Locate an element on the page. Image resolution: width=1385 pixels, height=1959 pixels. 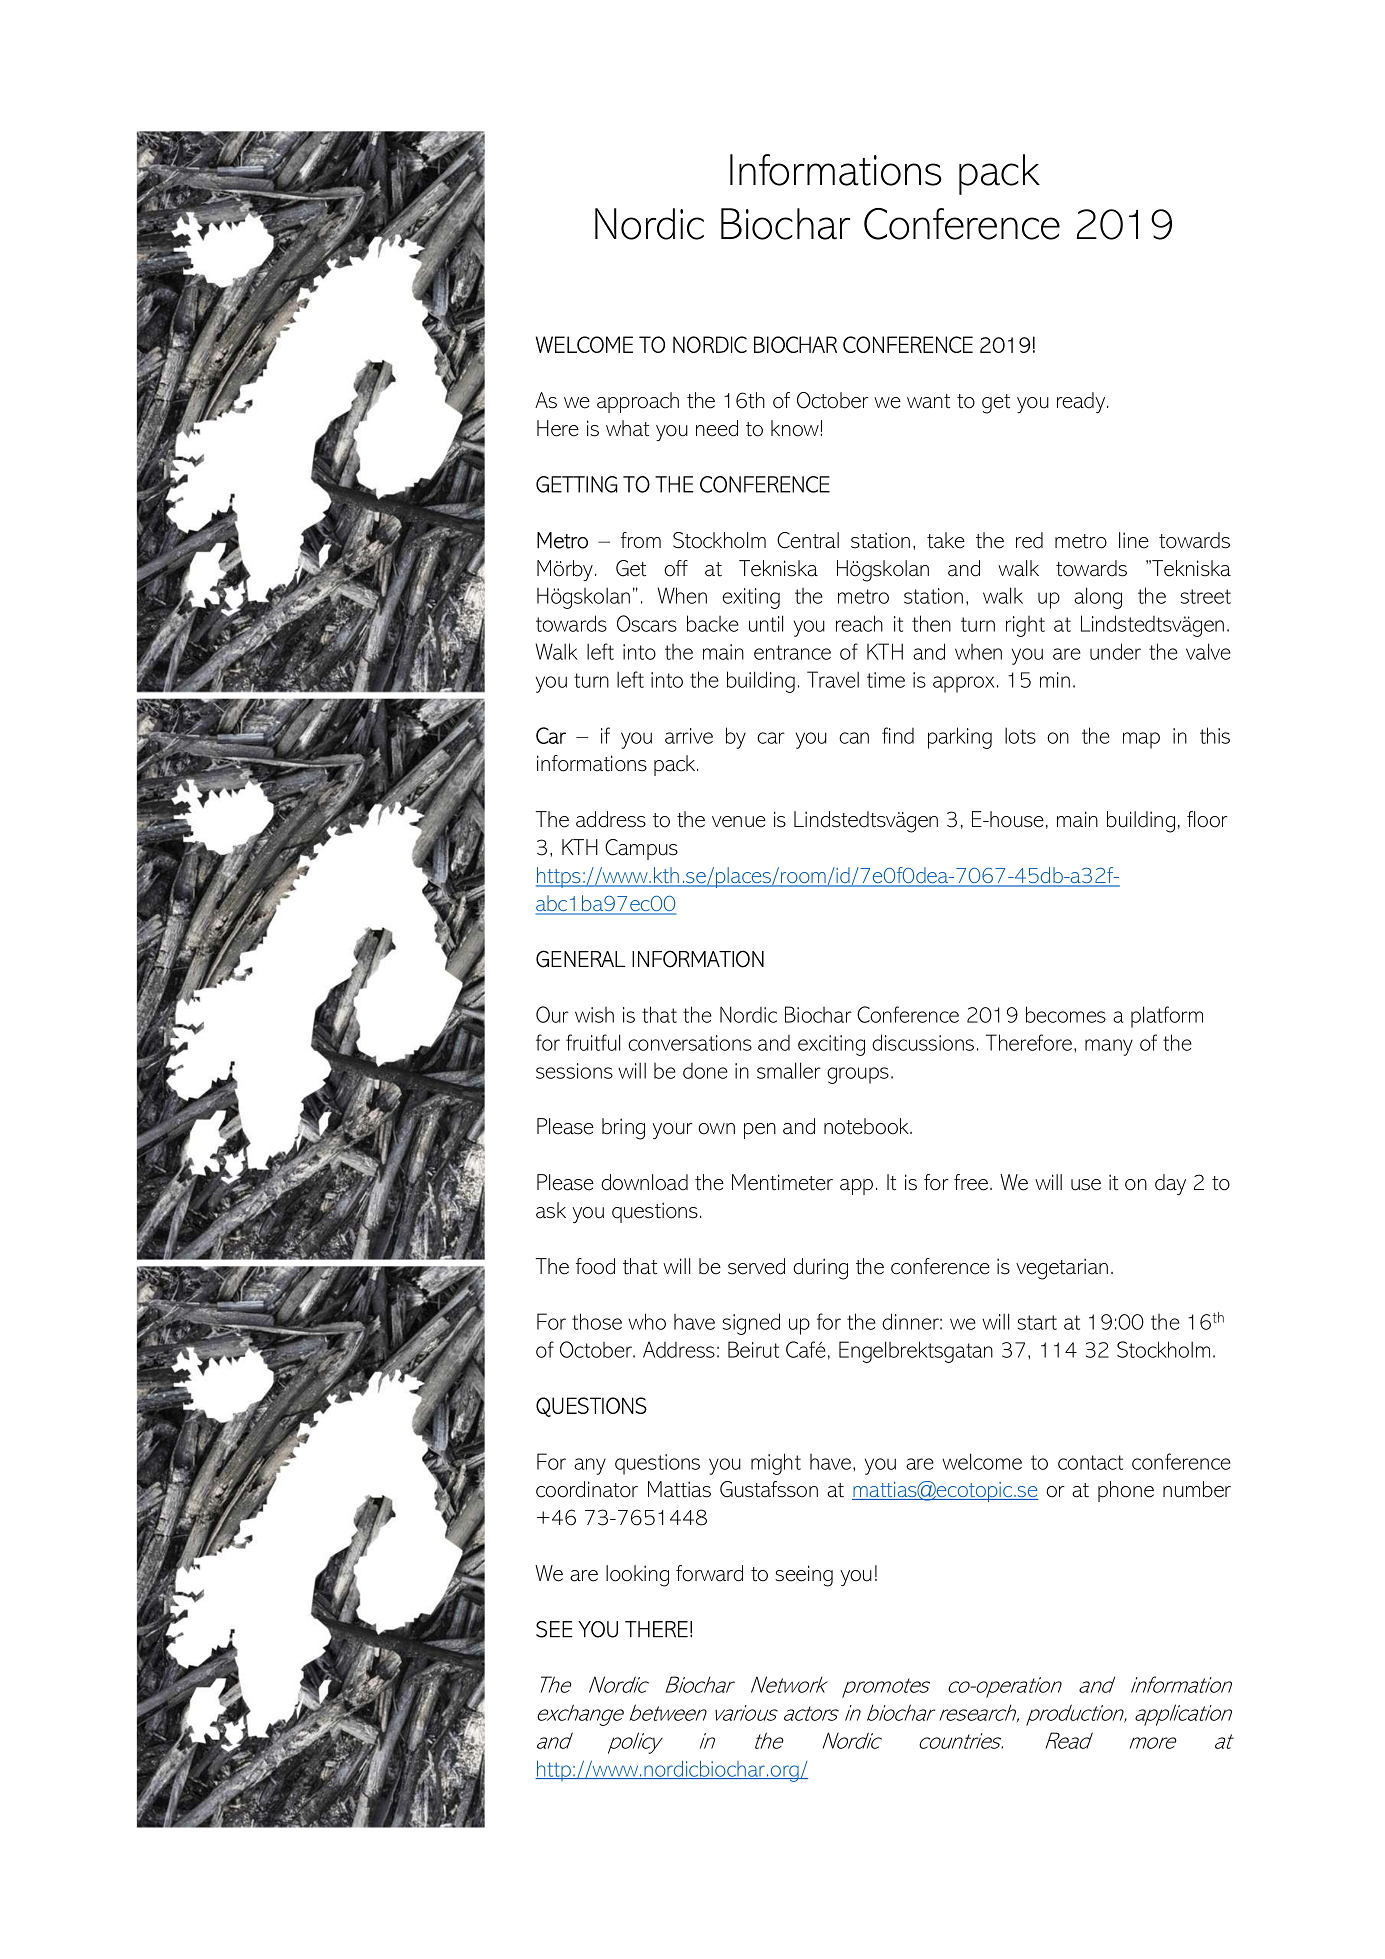
arrive is located at coordinates (689, 736).
